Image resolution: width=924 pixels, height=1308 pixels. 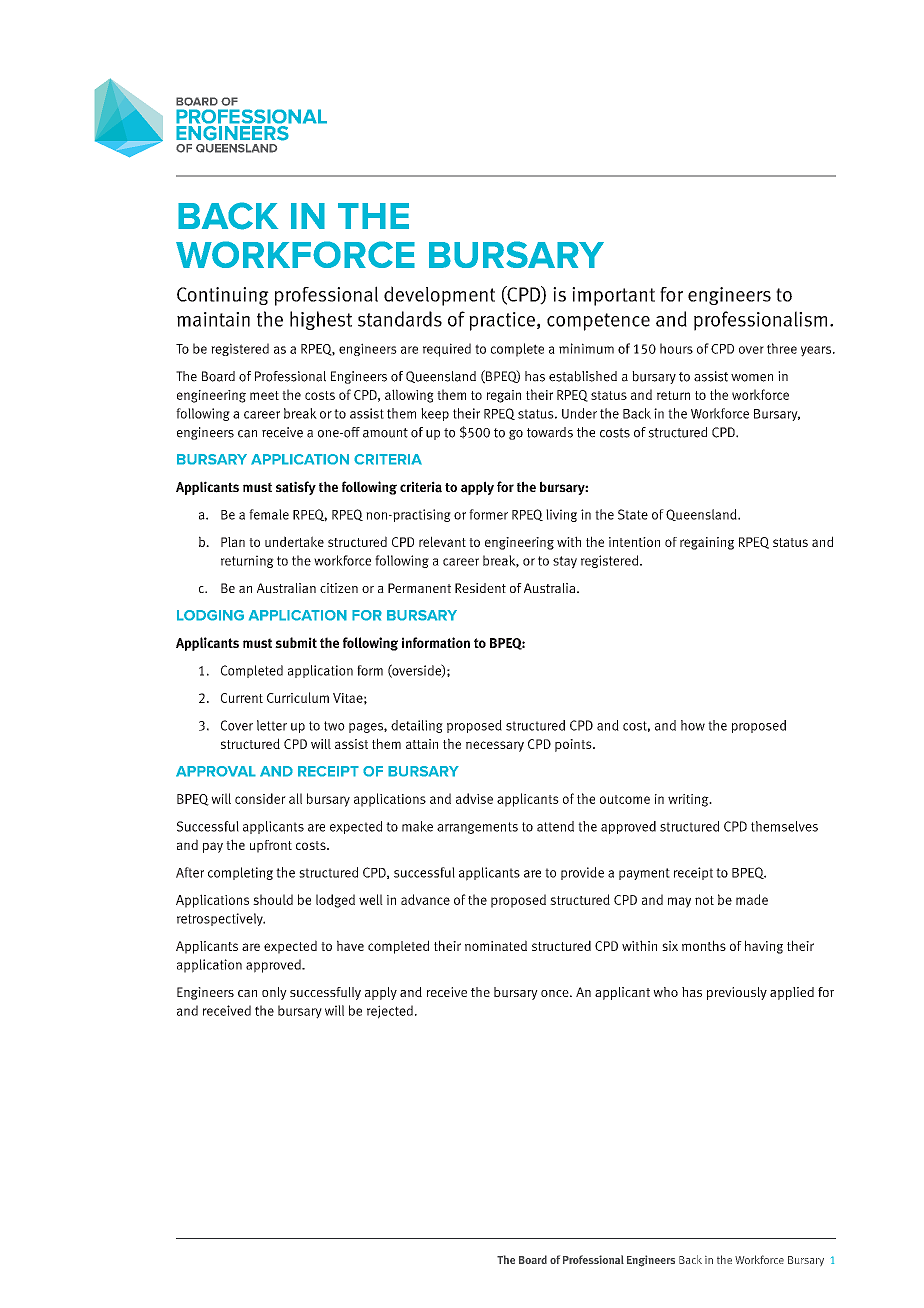 What do you see at coordinates (233, 542) in the document?
I see `Plan` at bounding box center [233, 542].
